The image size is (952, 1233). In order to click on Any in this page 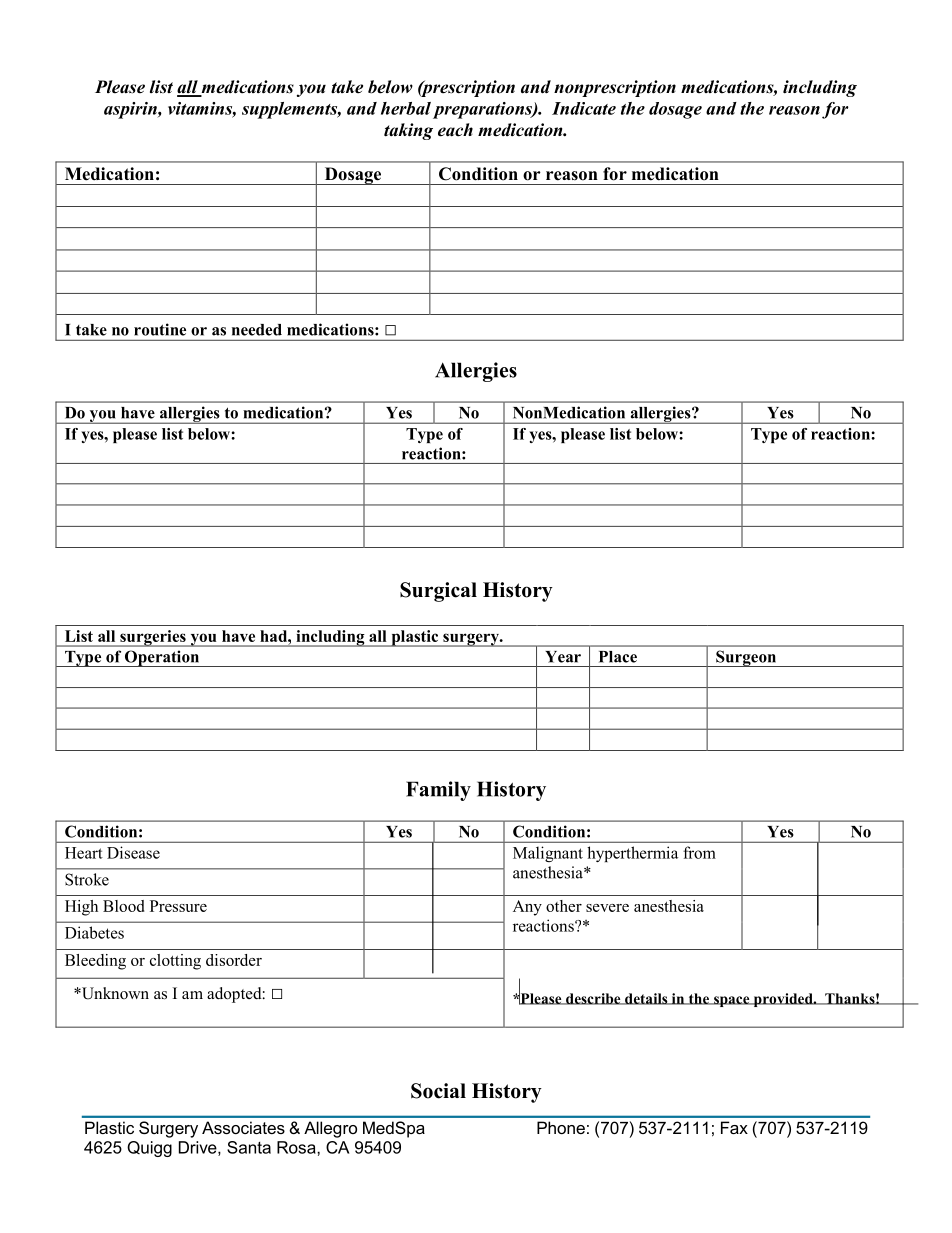, I will do `click(527, 908)`.
